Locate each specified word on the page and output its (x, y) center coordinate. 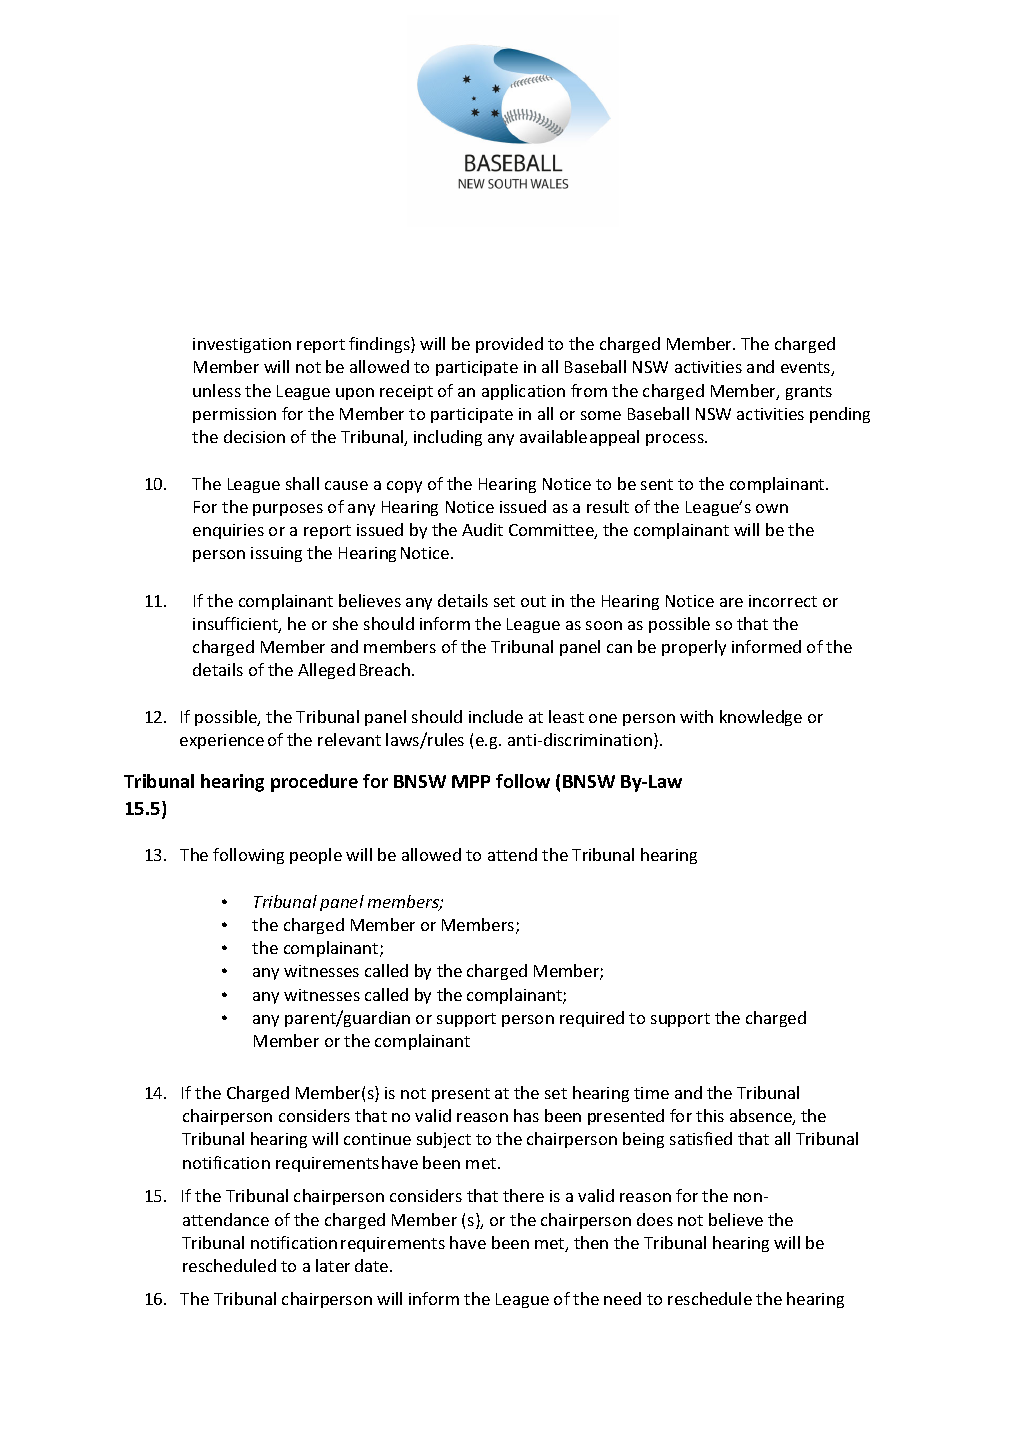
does (655, 1219)
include (496, 716)
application (523, 392)
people (316, 856)
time (651, 1093)
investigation (242, 345)
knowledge (761, 718)
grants (809, 393)
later (333, 1265)
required (592, 1019)
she (345, 623)
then (591, 1242)
